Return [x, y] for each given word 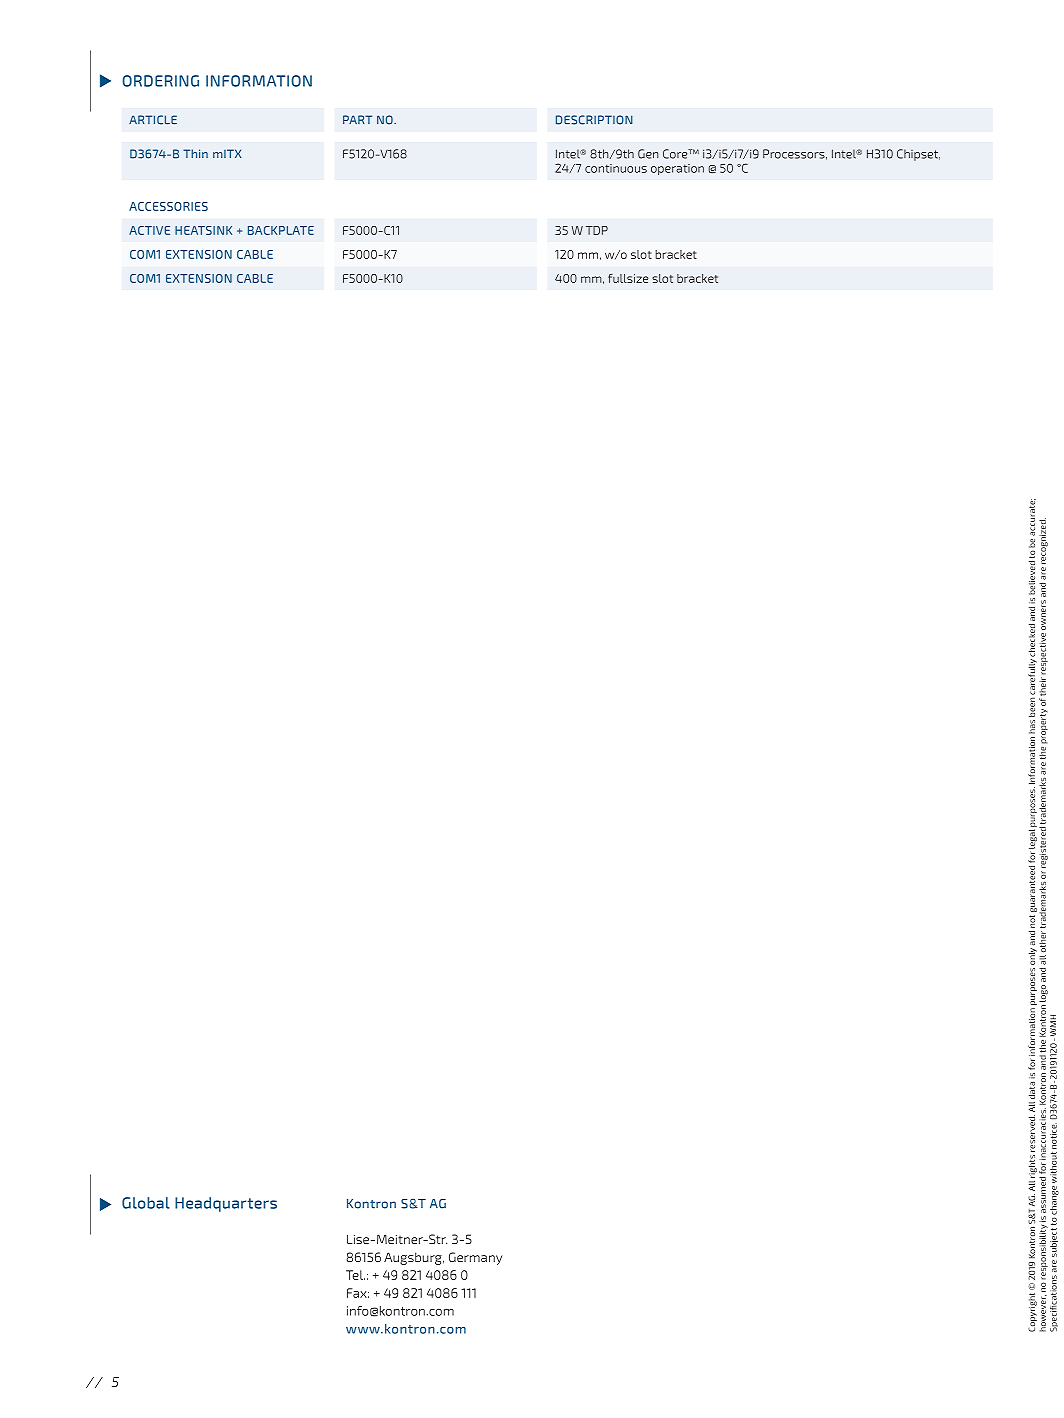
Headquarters [226, 1204]
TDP [597, 230]
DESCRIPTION [594, 120]
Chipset [918, 155]
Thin [195, 153]
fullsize [628, 278]
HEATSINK [203, 230]
